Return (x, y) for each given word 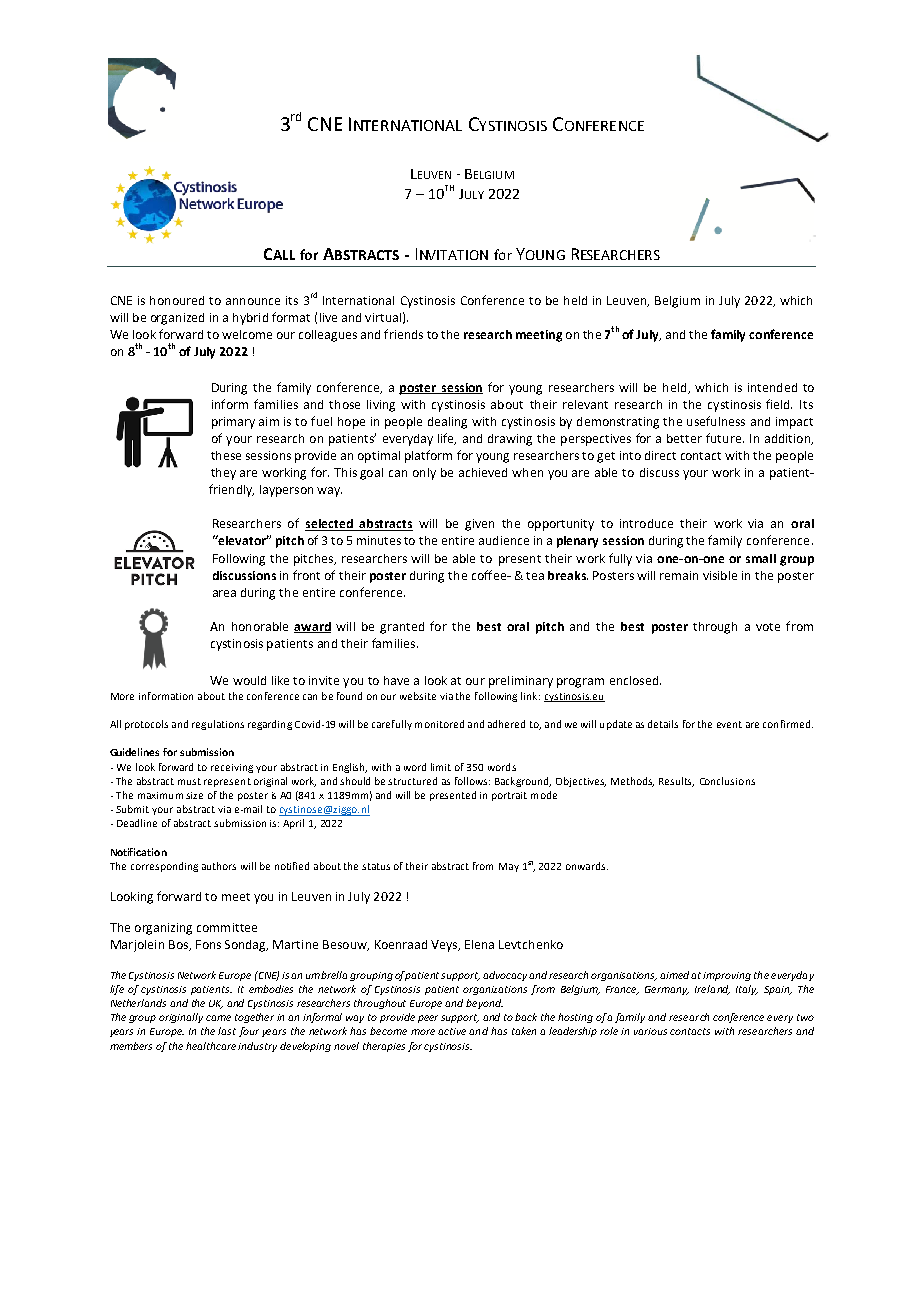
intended (772, 387)
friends (403, 334)
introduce (646, 523)
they (223, 474)
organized (177, 319)
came (218, 1018)
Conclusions (727, 781)
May (509, 867)
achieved (483, 472)
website (418, 696)
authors (219, 866)
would (249, 680)
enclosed (634, 680)
